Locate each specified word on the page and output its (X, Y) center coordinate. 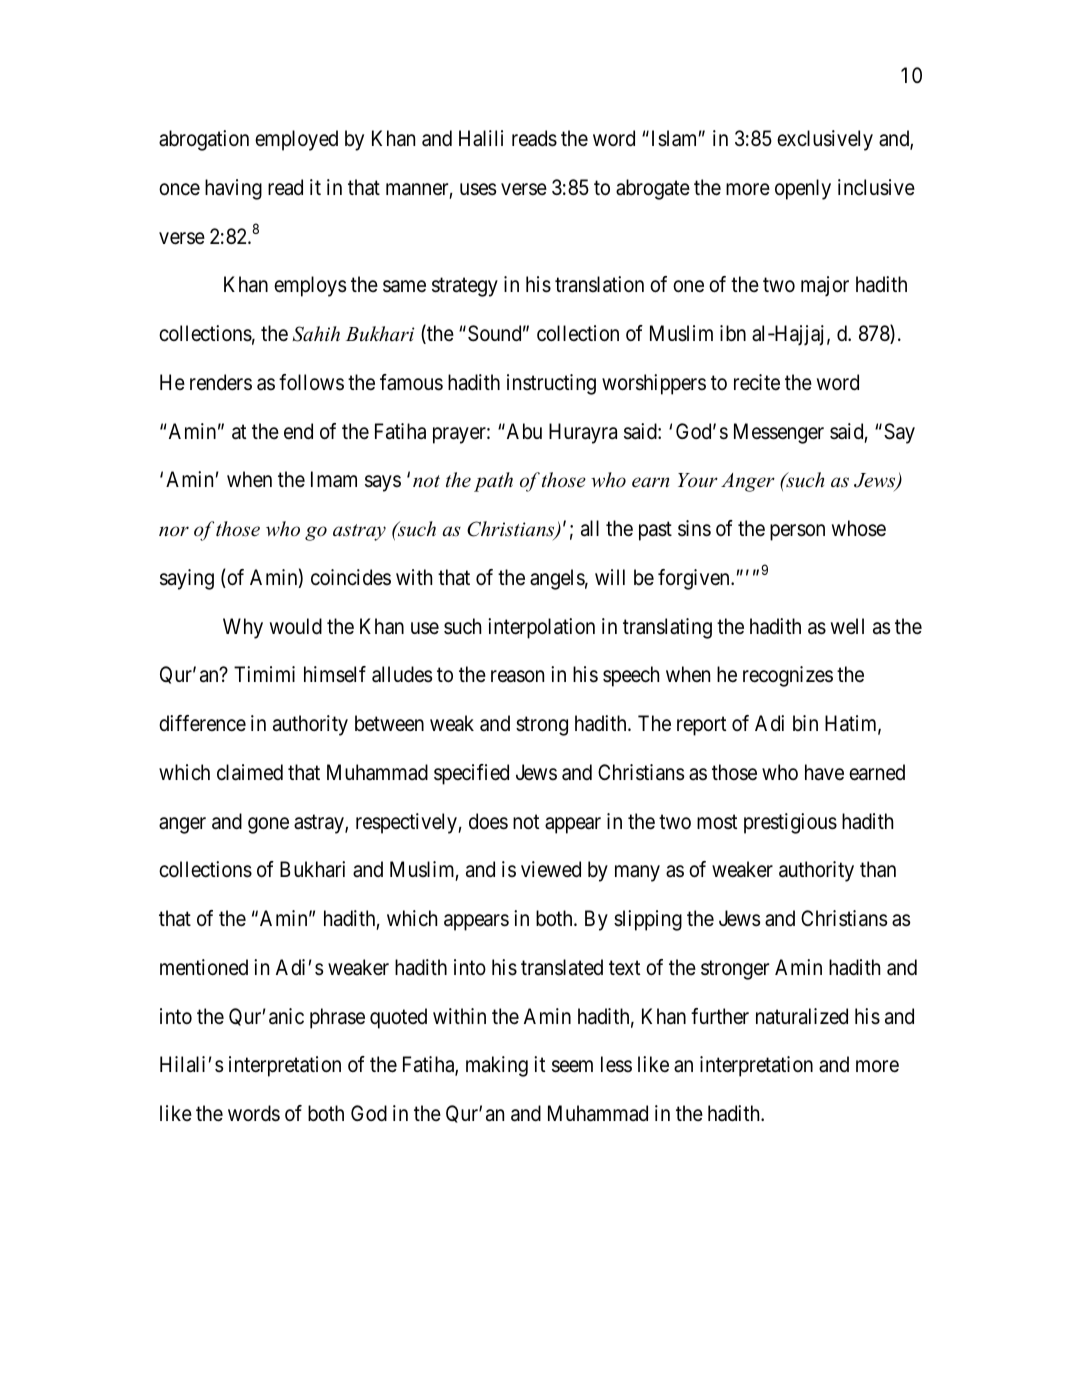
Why (243, 628)
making (497, 1066)
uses (478, 189)
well (847, 626)
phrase (337, 1018)
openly (803, 189)
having (233, 189)
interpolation (541, 628)
